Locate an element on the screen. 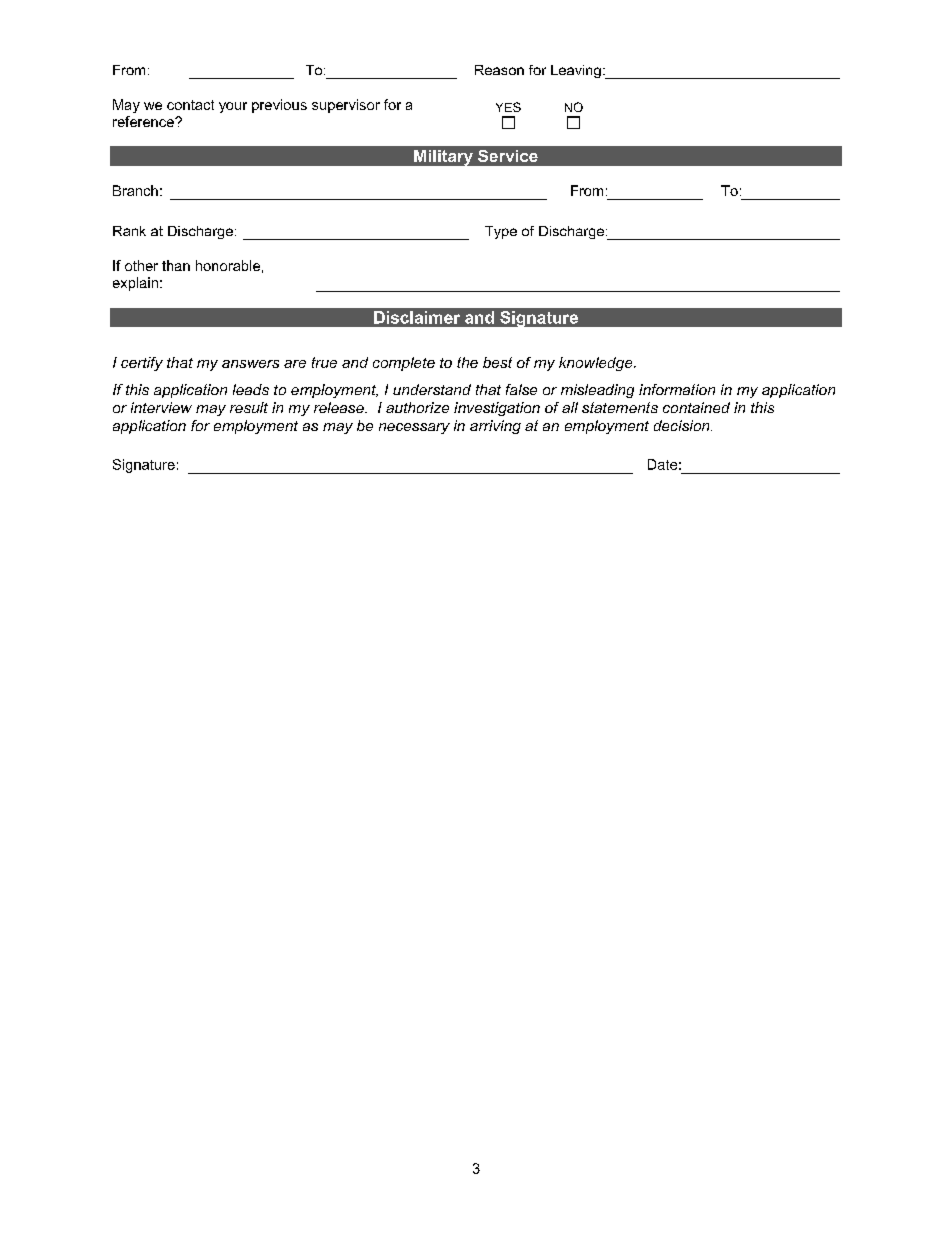 This screenshot has height=1233, width=952. YES is located at coordinates (508, 107).
